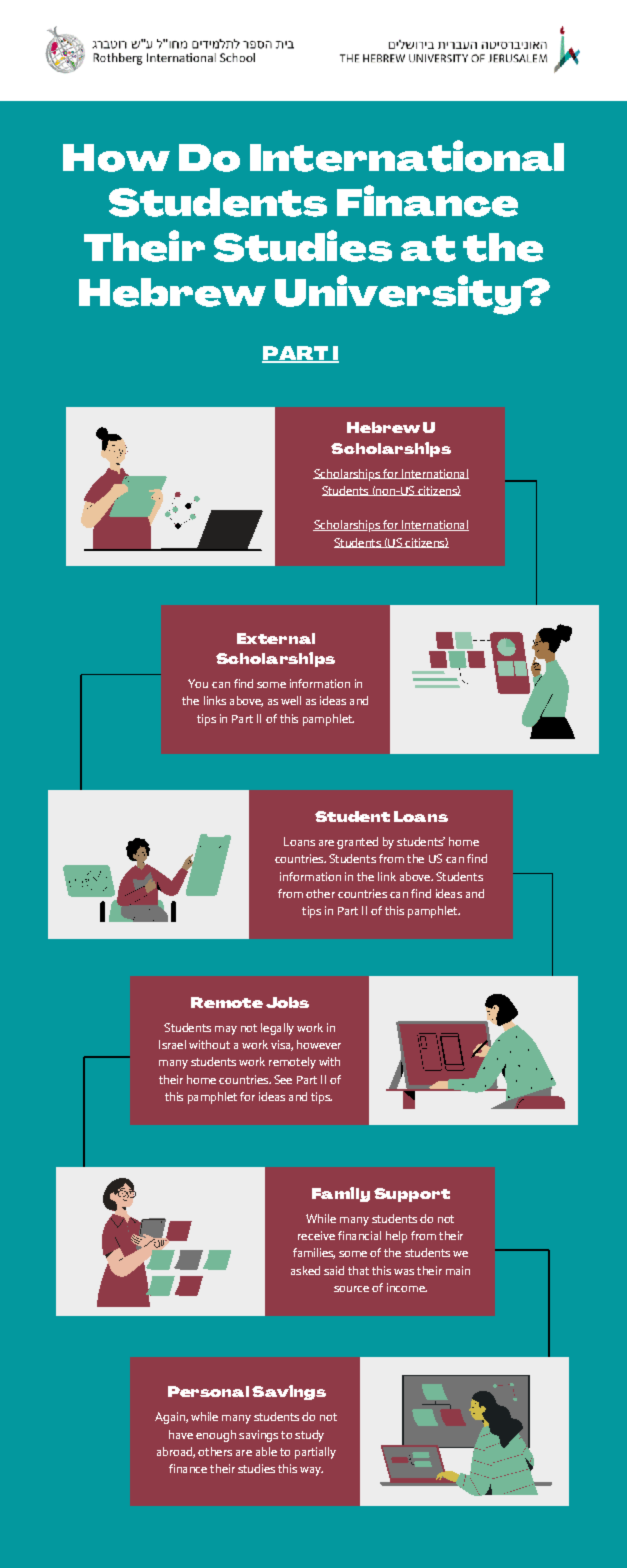 Image resolution: width=627 pixels, height=1568 pixels. What do you see at coordinates (309, 1436) in the page?
I see `study` at bounding box center [309, 1436].
